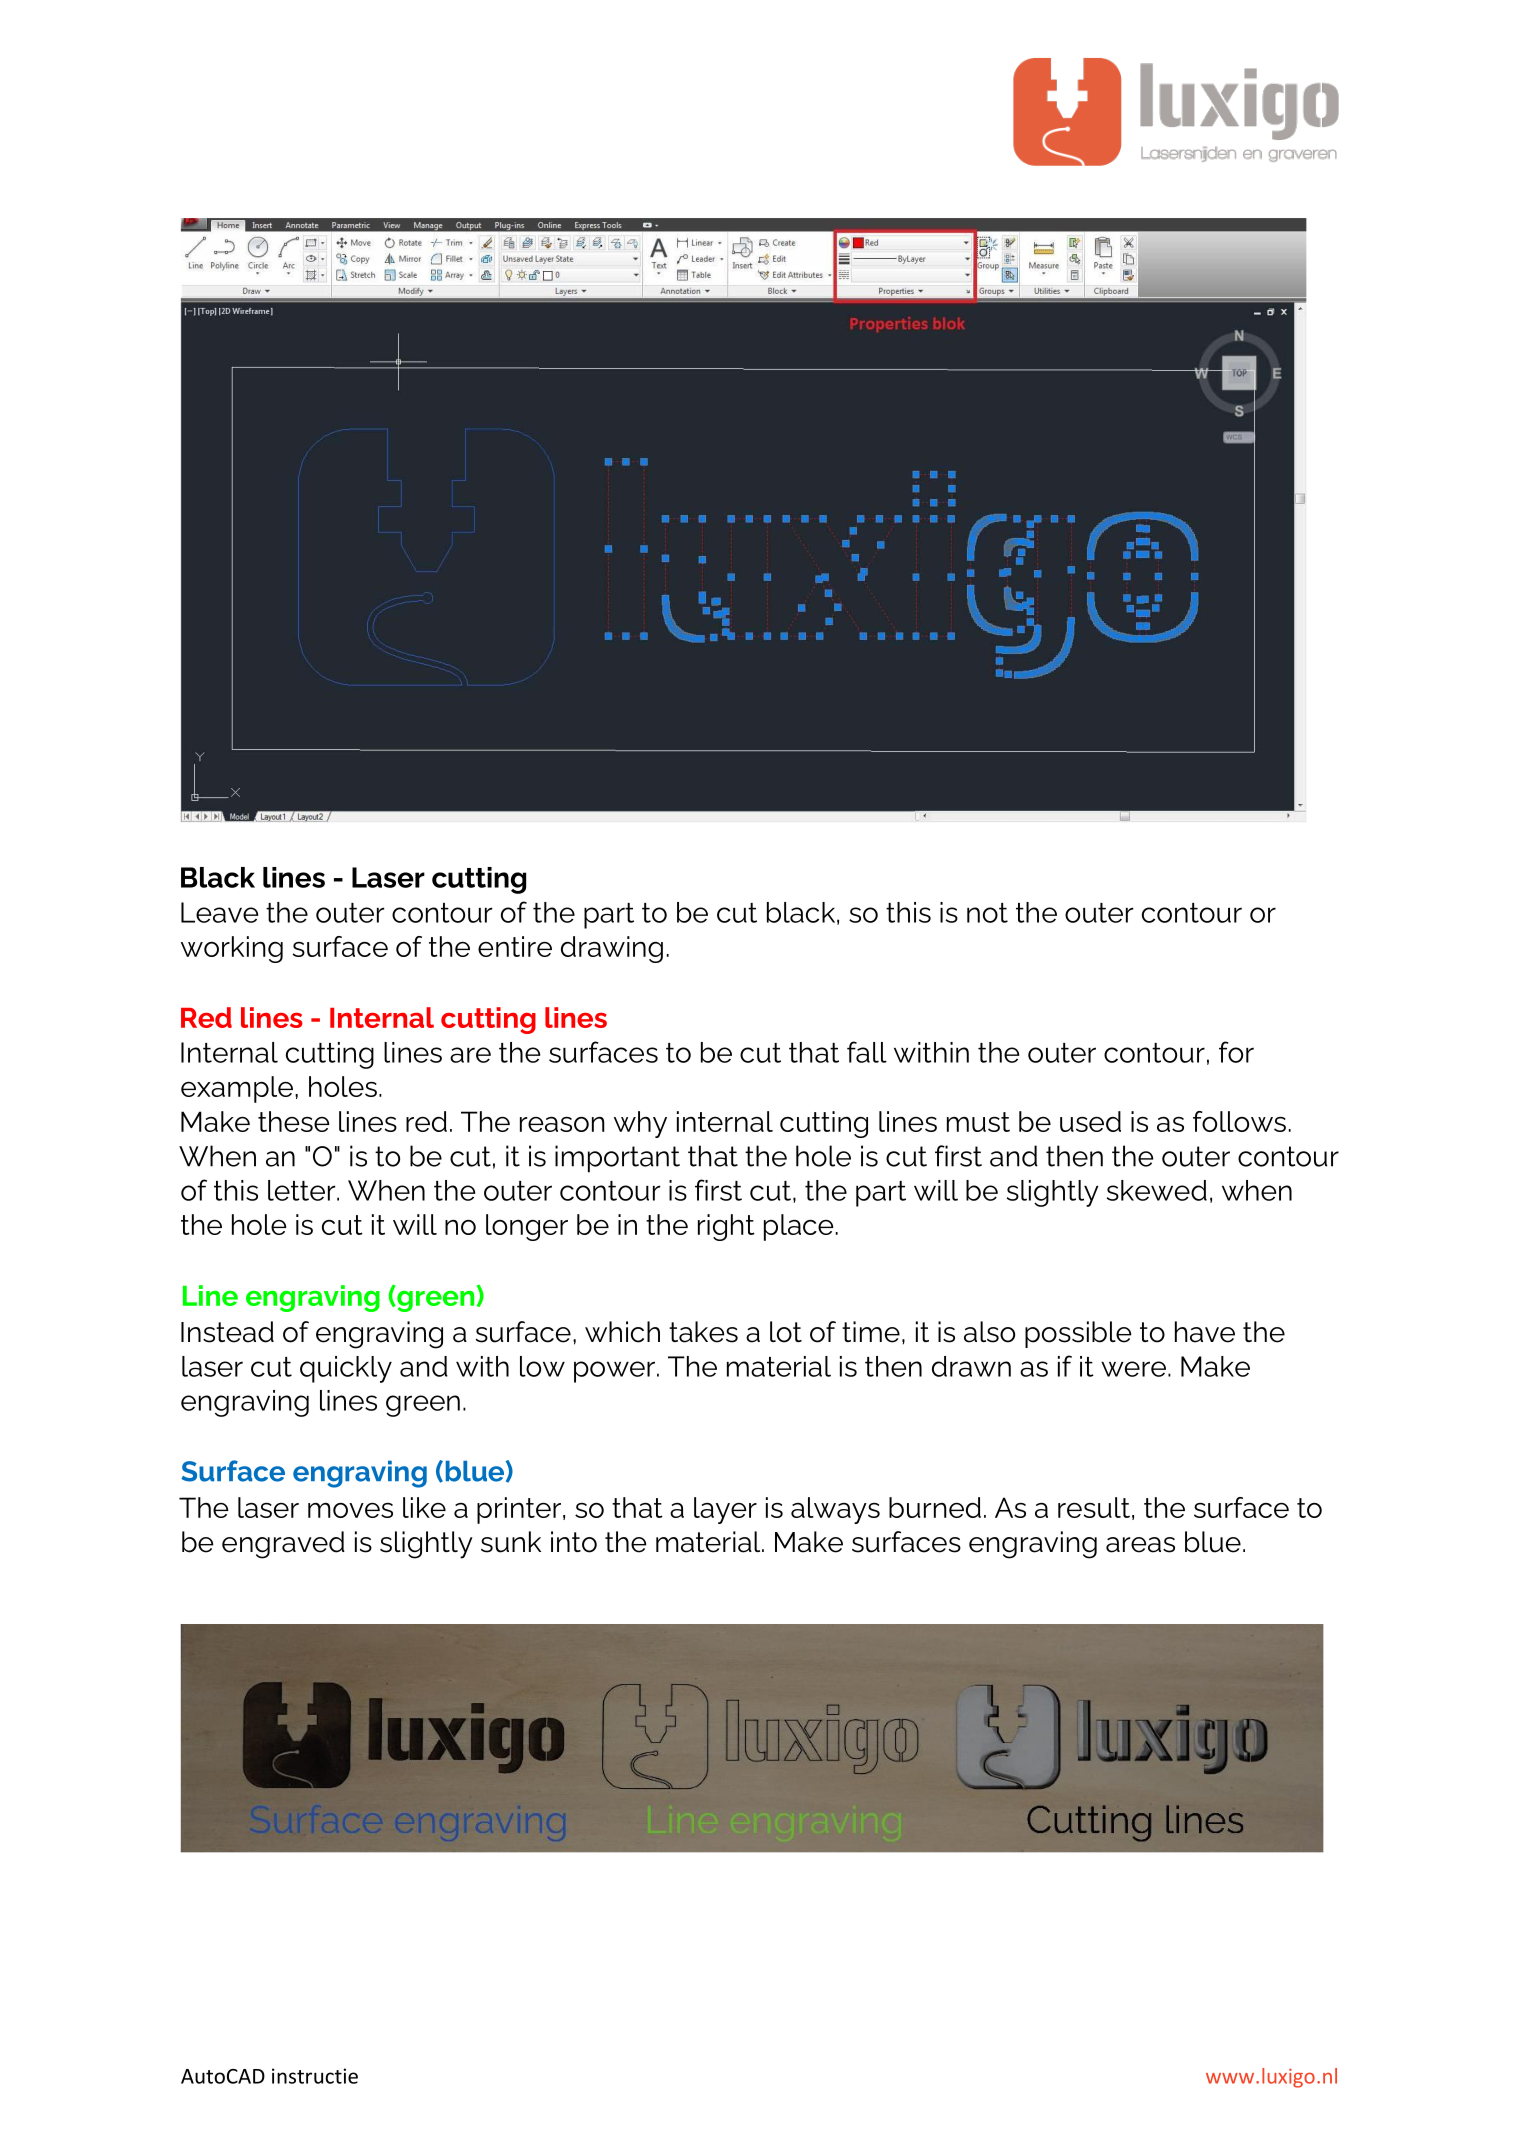 The width and height of the screenshot is (1520, 2149). Describe the element at coordinates (350, 1510) in the screenshot. I see `moves` at that location.
